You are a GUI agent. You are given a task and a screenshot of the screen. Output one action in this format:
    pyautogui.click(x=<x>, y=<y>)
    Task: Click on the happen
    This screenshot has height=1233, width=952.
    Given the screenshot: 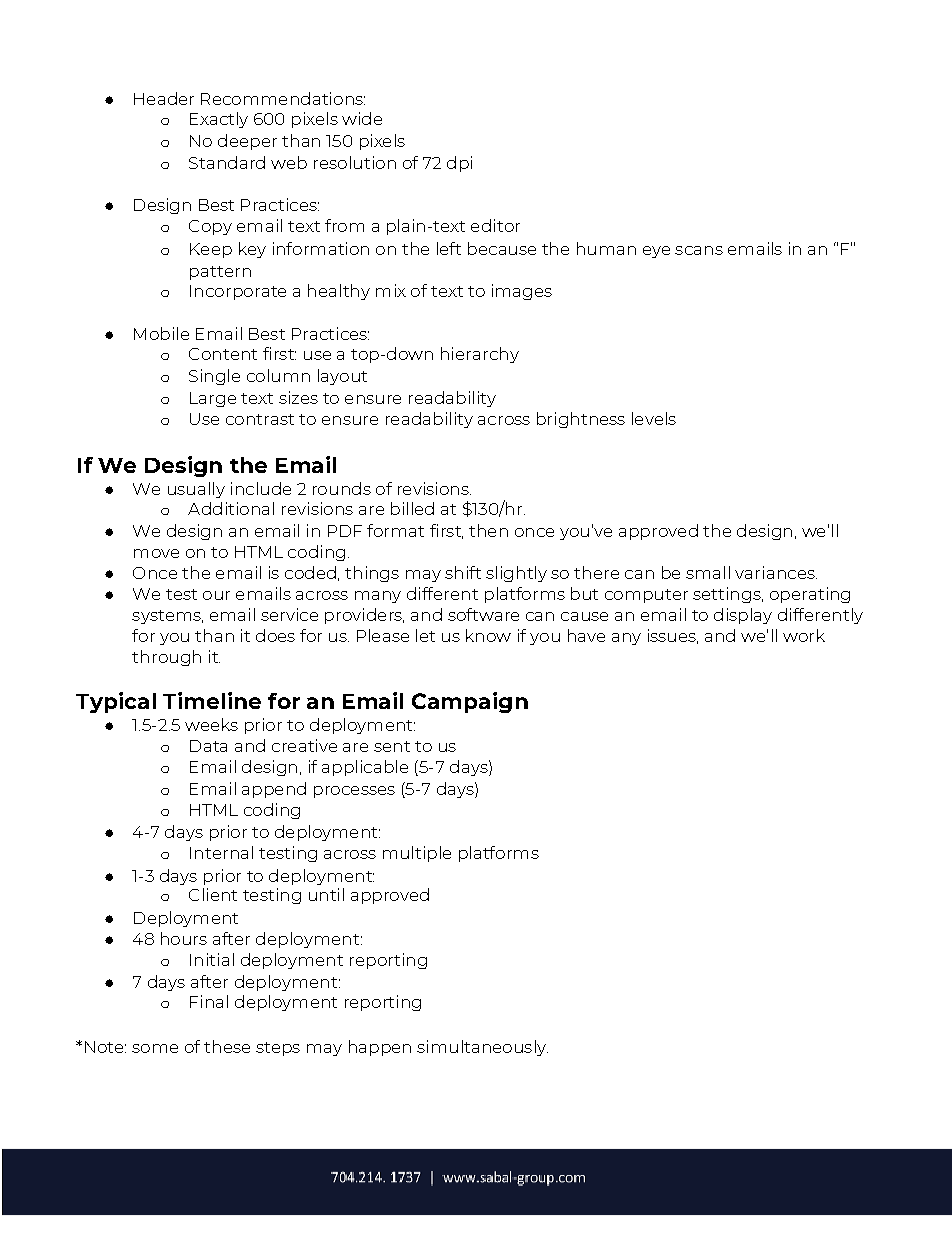 What is the action you would take?
    pyautogui.click(x=380, y=1048)
